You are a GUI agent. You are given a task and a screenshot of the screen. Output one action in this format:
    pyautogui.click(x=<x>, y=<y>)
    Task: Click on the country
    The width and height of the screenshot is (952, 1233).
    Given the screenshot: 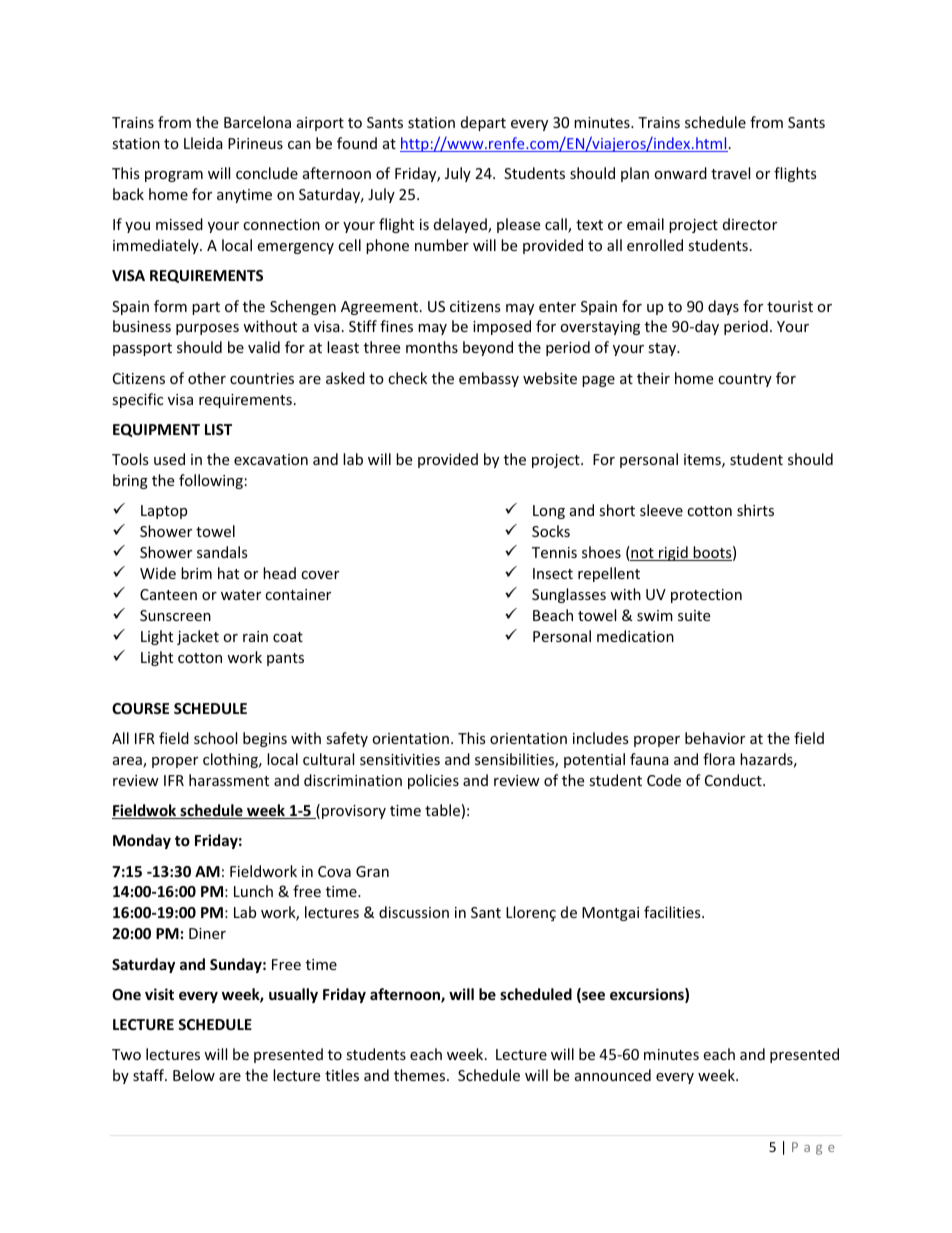 What is the action you would take?
    pyautogui.click(x=745, y=380)
